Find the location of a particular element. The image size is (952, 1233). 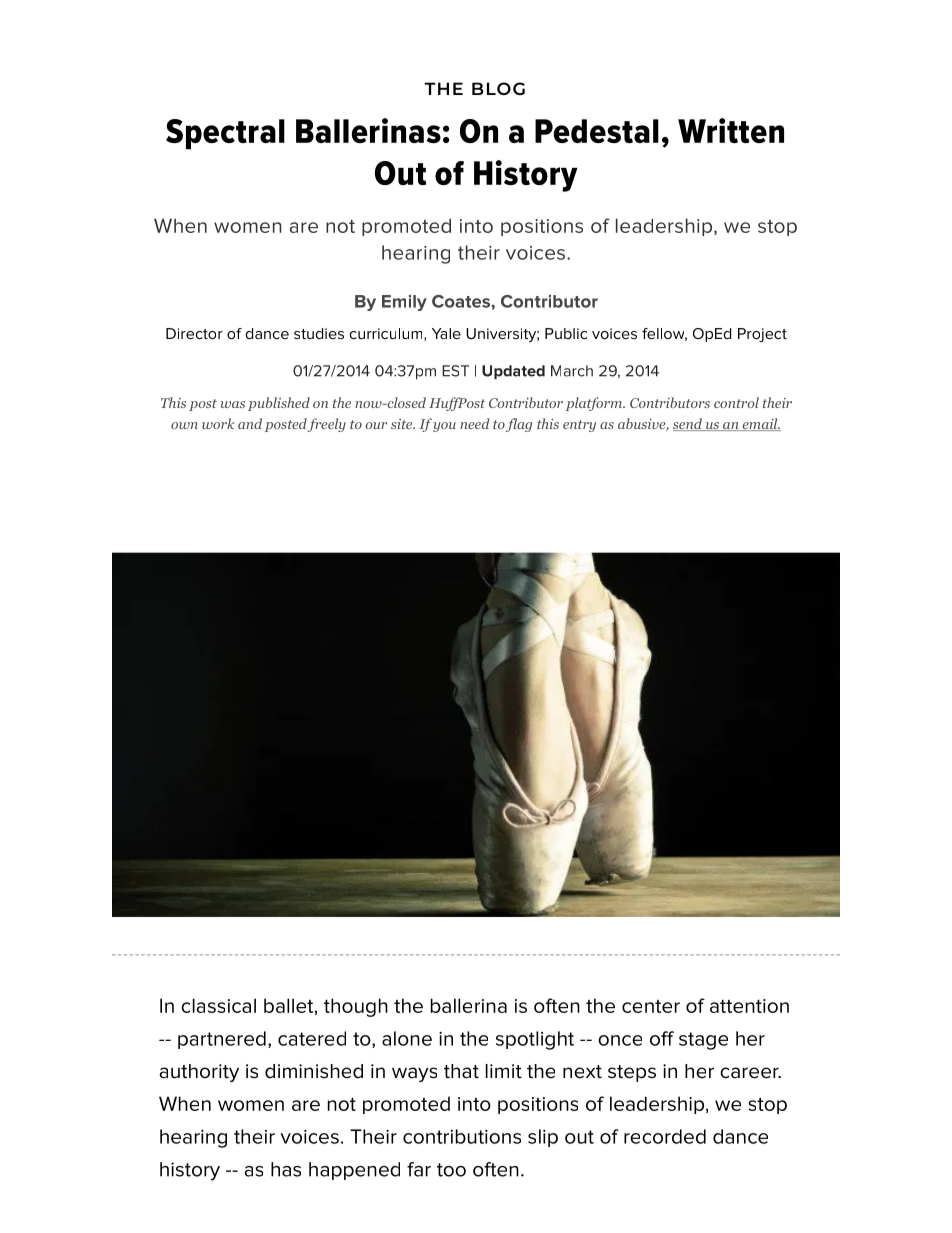

contributions is located at coordinates (462, 1136).
